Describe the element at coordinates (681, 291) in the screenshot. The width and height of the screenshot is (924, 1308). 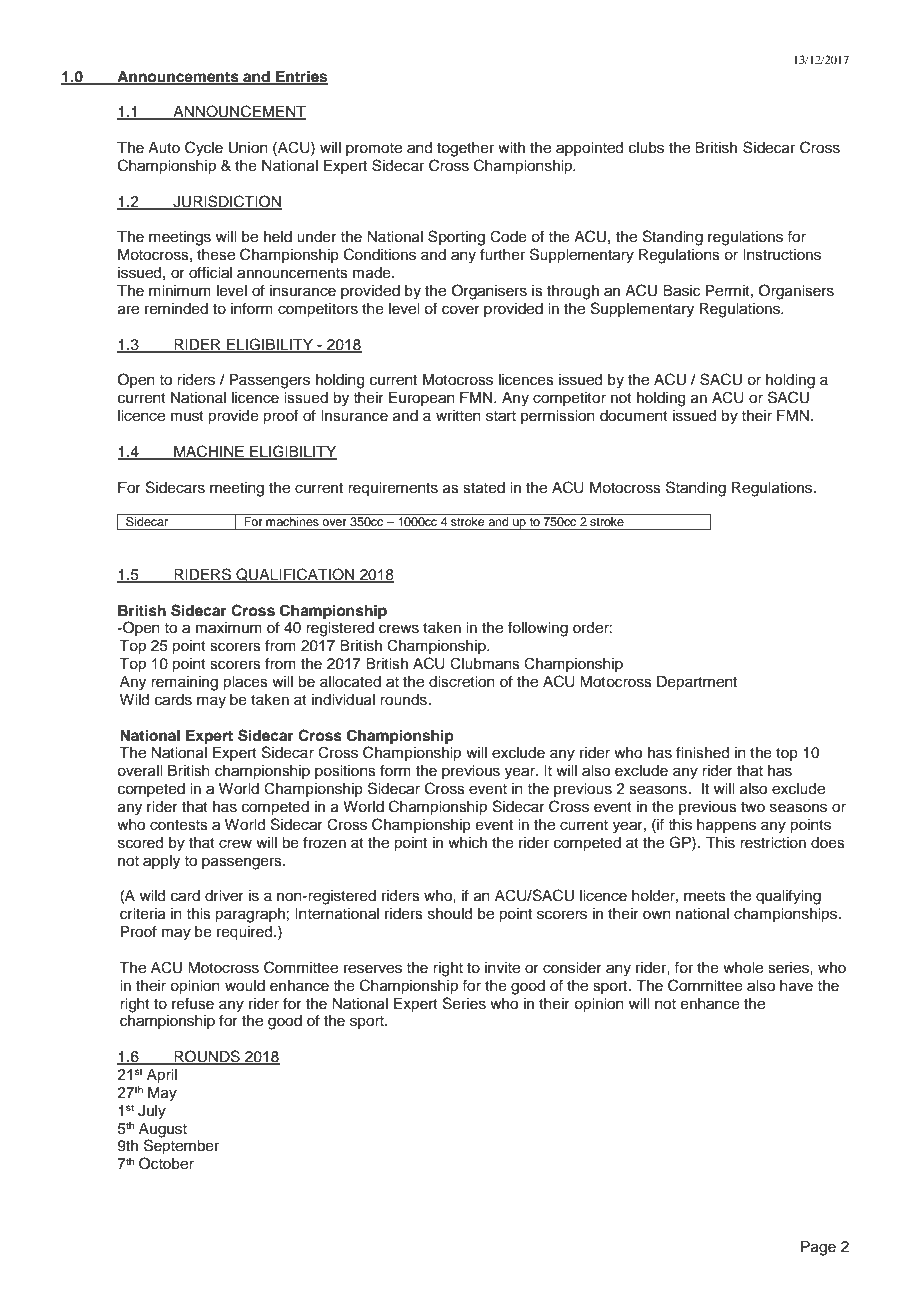
I see `Basic` at that location.
